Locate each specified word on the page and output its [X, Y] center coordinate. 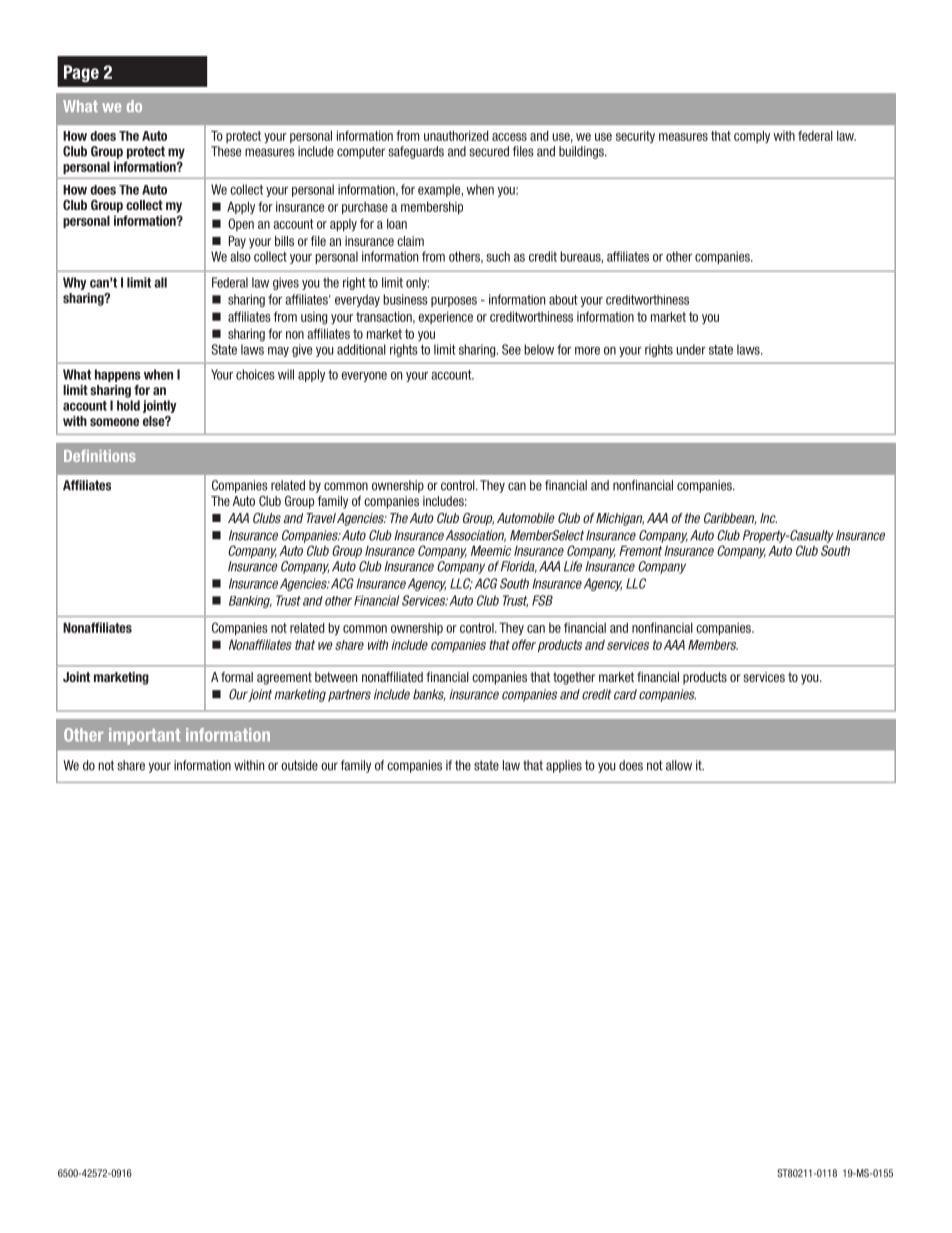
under [691, 349]
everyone [364, 377]
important [144, 736]
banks [429, 695]
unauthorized [456, 135]
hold [128, 405]
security [635, 137]
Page [81, 73]
